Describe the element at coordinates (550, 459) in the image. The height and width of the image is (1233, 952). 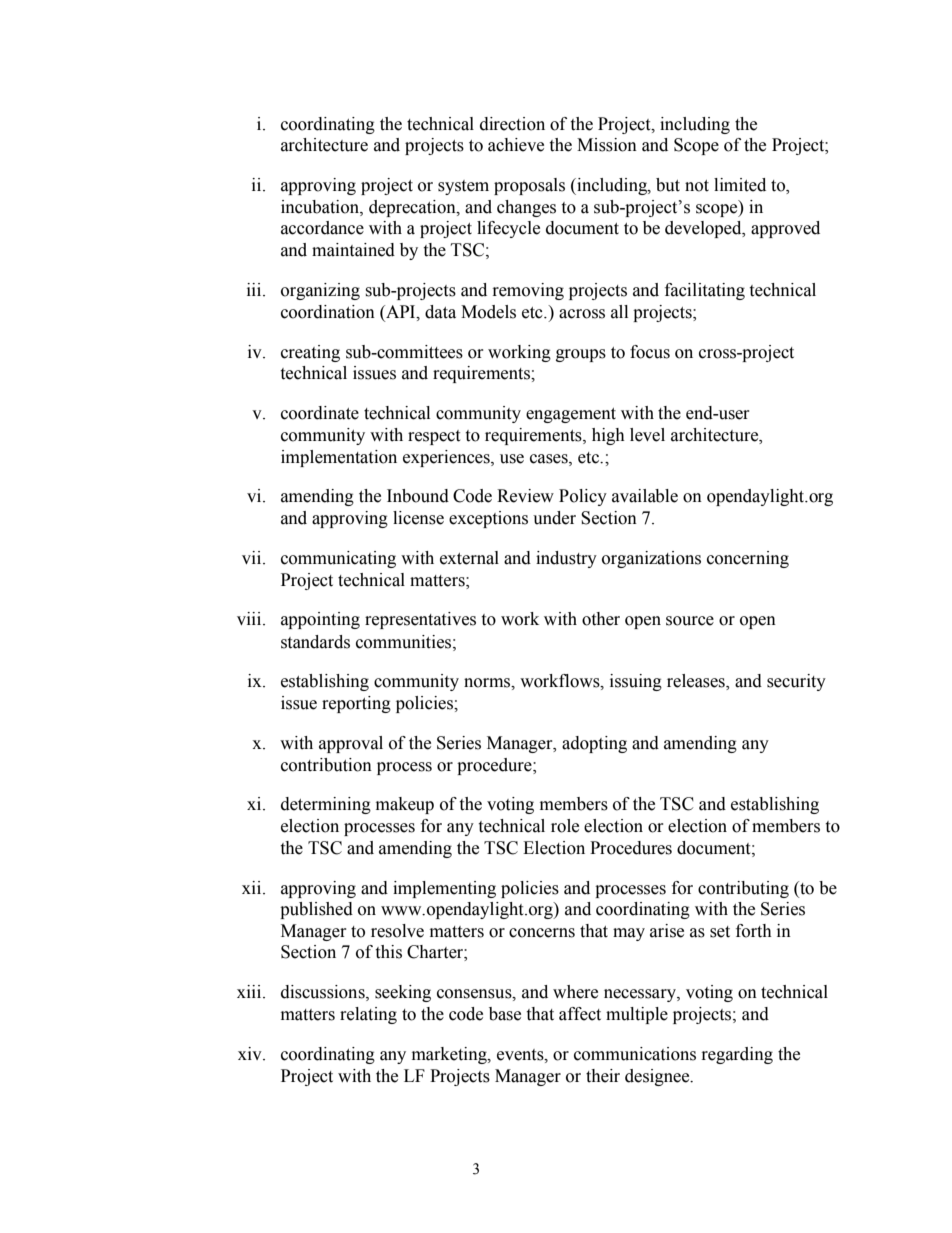
I see `cases` at that location.
